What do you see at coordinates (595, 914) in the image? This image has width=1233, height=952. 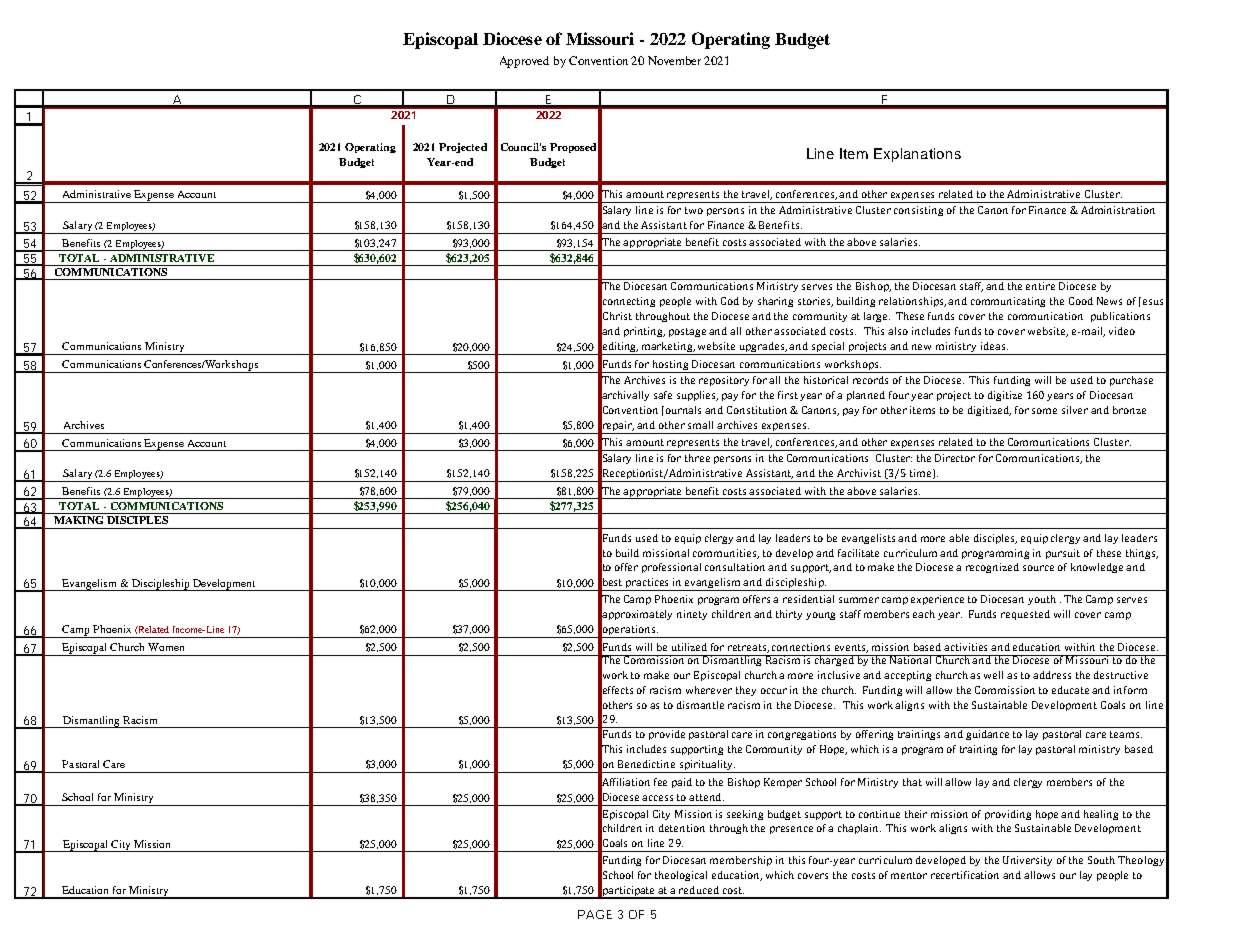 I see `PAGE` at bounding box center [595, 914].
